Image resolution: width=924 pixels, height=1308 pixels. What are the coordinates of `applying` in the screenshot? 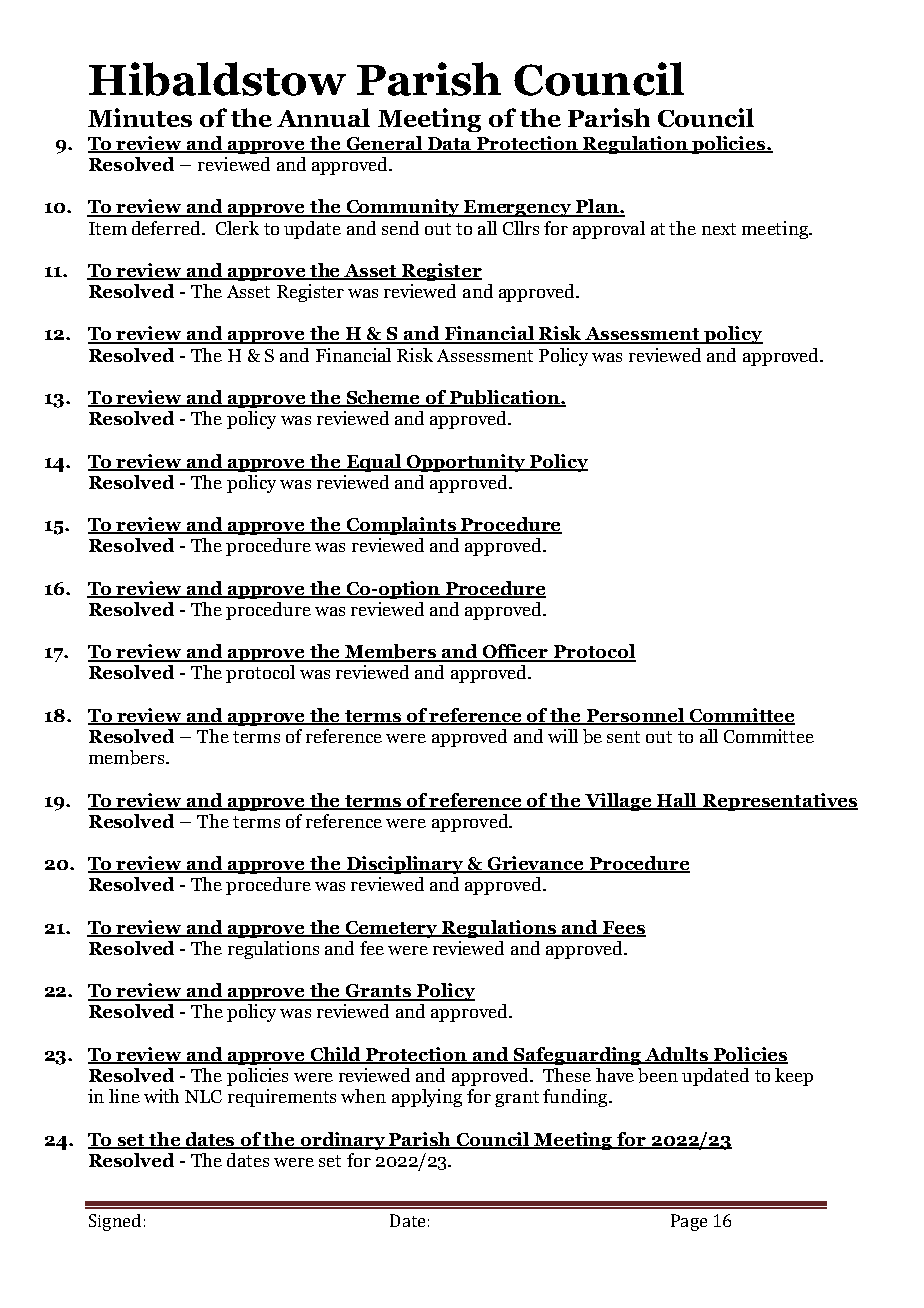 It's located at (427, 1098).
